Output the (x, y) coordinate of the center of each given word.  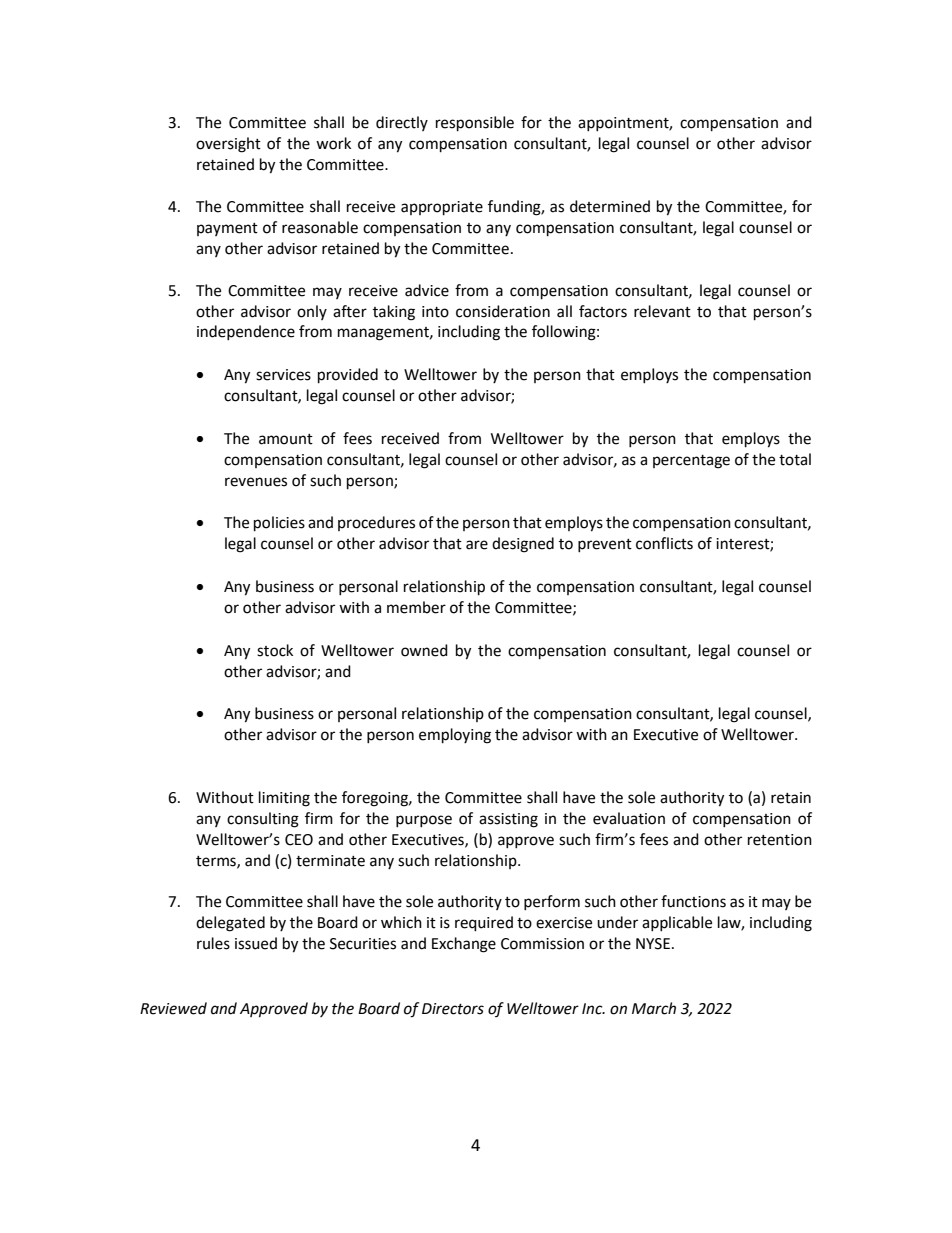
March (654, 1008)
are (477, 545)
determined (610, 206)
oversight (228, 145)
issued (256, 943)
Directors (453, 1009)
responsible (475, 124)
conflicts (664, 543)
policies (279, 524)
